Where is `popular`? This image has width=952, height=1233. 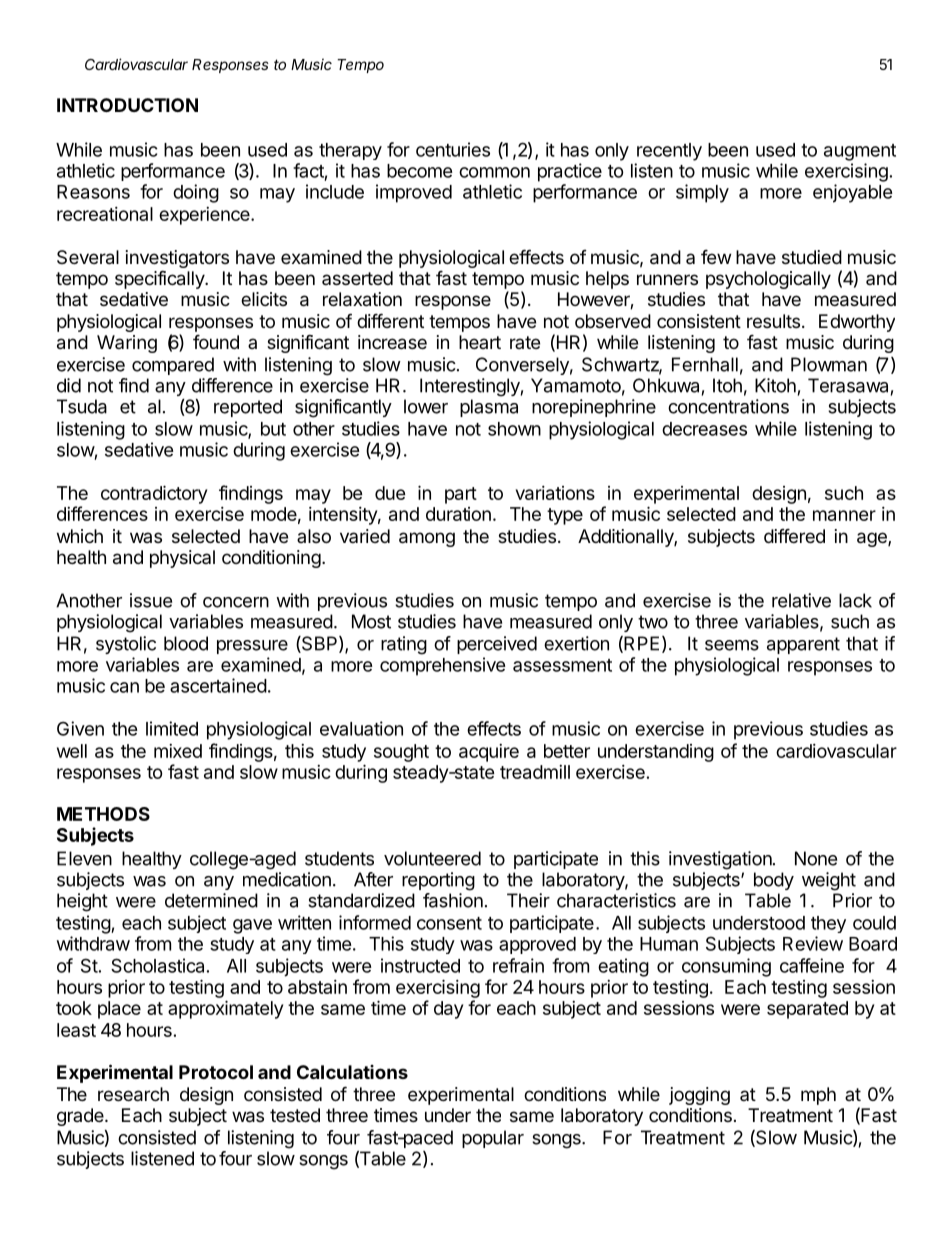
popular is located at coordinates (493, 1139).
